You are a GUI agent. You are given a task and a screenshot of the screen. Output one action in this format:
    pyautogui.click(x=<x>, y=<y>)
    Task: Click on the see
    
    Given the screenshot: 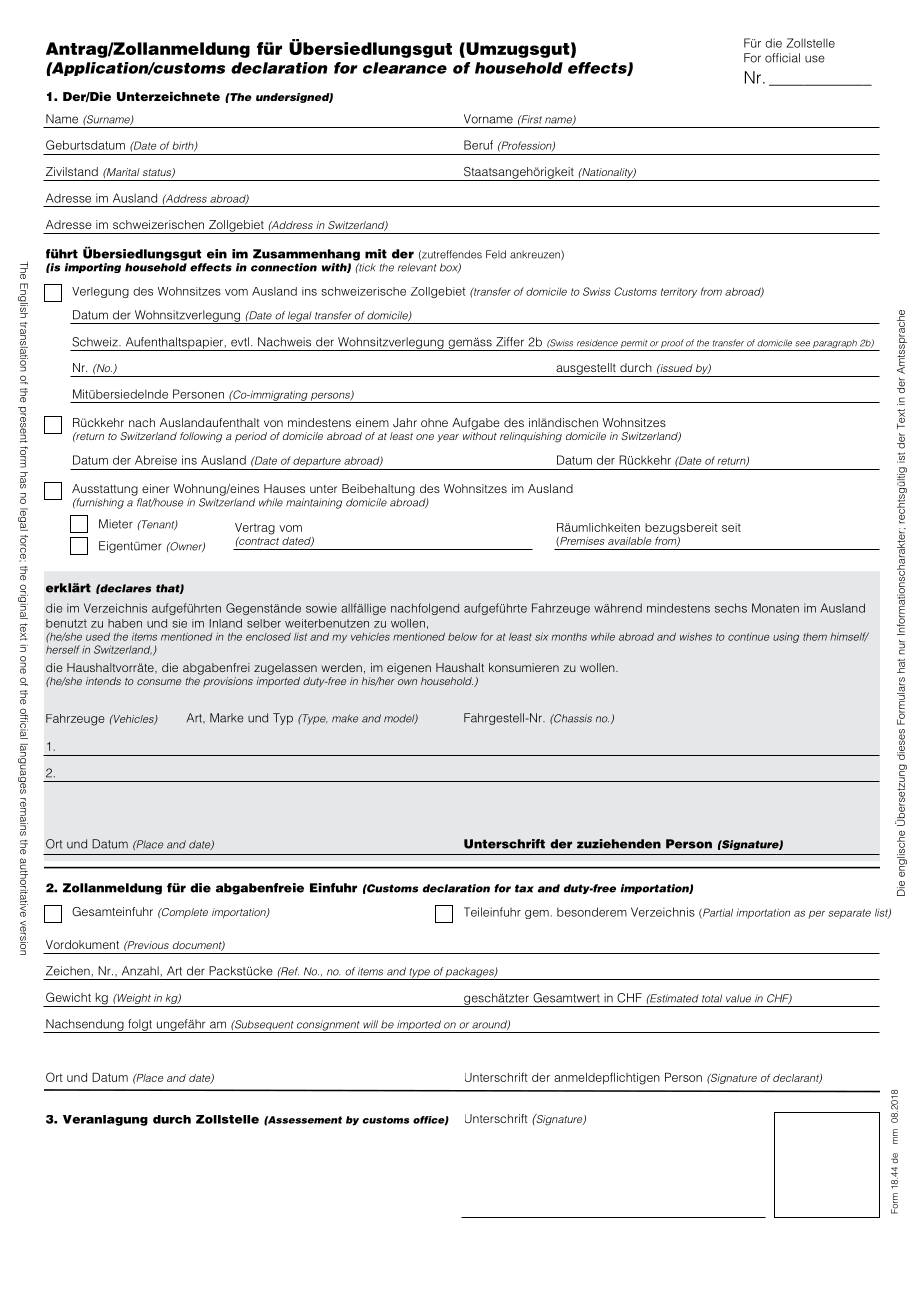 What is the action you would take?
    pyautogui.click(x=802, y=344)
